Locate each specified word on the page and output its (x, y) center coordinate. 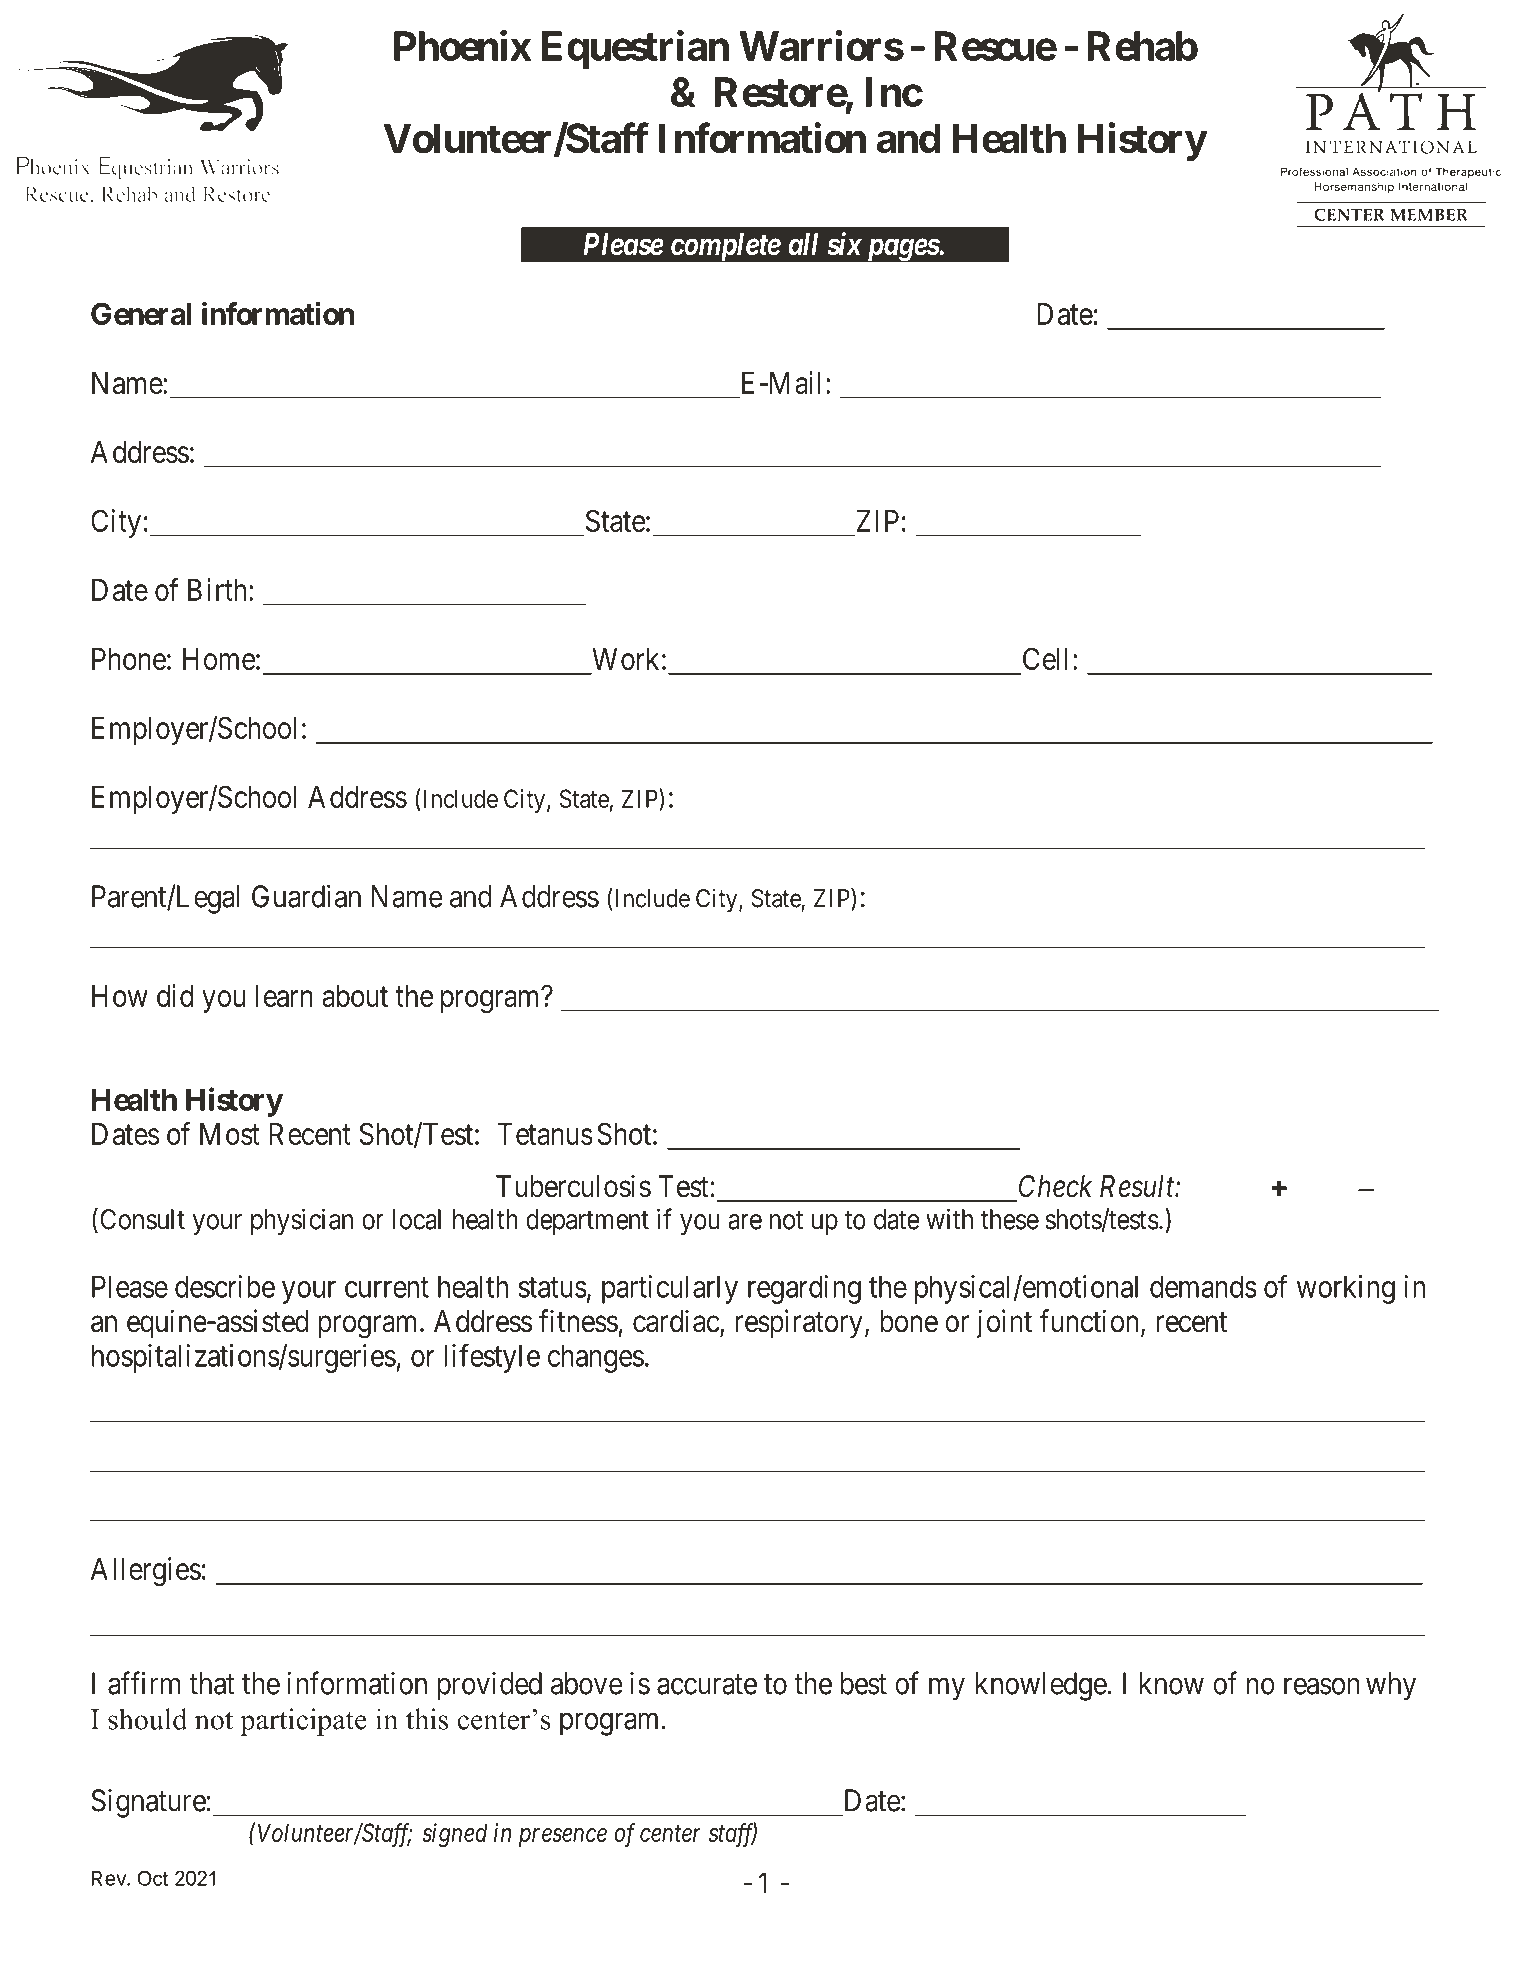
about (355, 996)
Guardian (306, 896)
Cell (1045, 658)
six (844, 244)
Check (1055, 1186)
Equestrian (635, 50)
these (1010, 1219)
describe (225, 1286)
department (587, 1222)
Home (219, 659)
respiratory (799, 1323)
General (141, 313)
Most (230, 1134)
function (1090, 1322)
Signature (148, 1803)
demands (1203, 1286)
